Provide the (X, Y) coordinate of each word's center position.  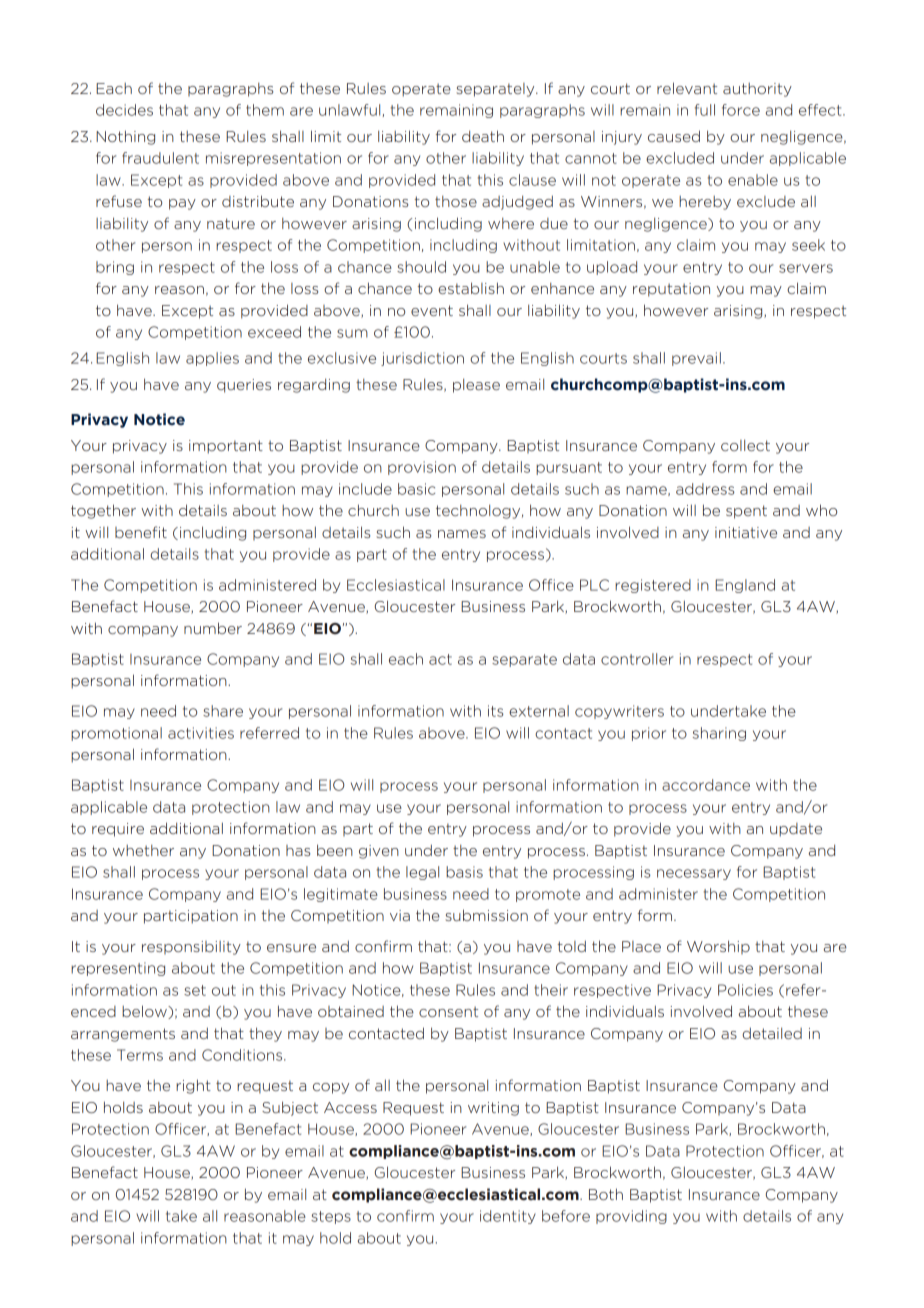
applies (212, 359)
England (745, 586)
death (483, 136)
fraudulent (160, 158)
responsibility (191, 948)
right (193, 1086)
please (476, 385)
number (213, 628)
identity (508, 1217)
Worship (718, 947)
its (496, 711)
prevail (696, 359)
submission (487, 915)
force (741, 110)
